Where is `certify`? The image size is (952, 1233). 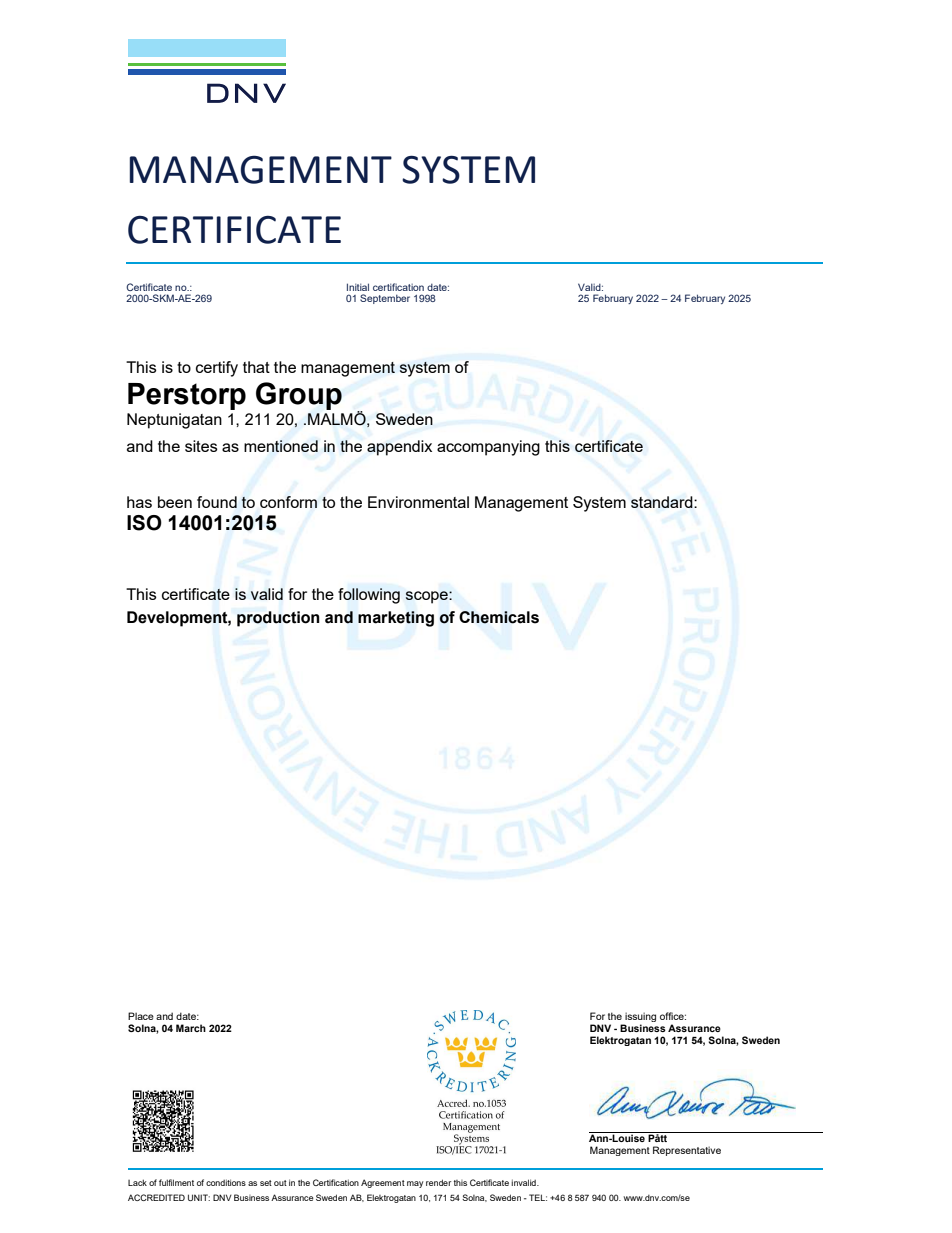
certify is located at coordinates (217, 369).
